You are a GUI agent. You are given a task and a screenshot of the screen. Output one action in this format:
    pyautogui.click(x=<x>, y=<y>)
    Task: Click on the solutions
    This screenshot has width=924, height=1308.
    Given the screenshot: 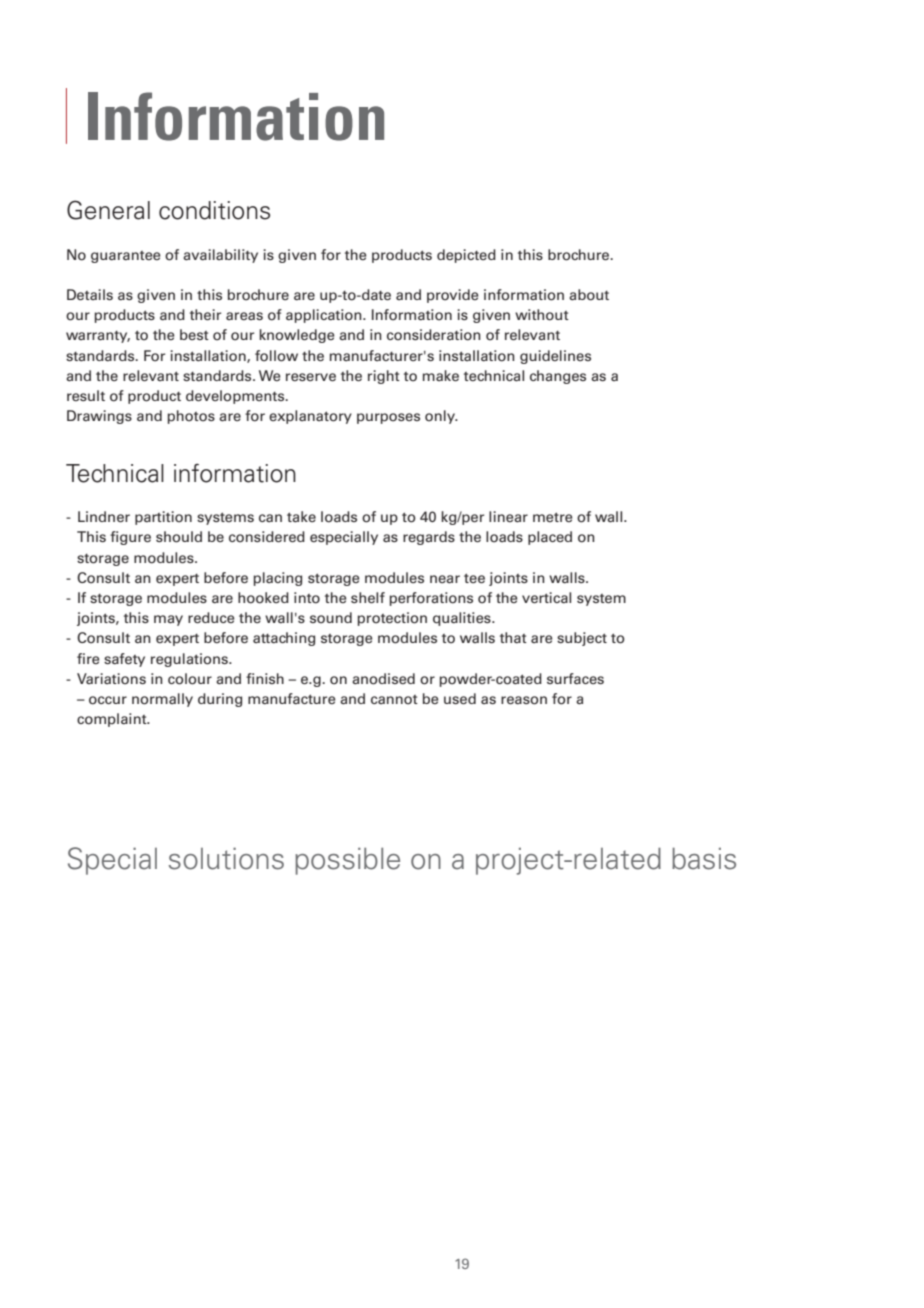 What is the action you would take?
    pyautogui.click(x=226, y=858)
